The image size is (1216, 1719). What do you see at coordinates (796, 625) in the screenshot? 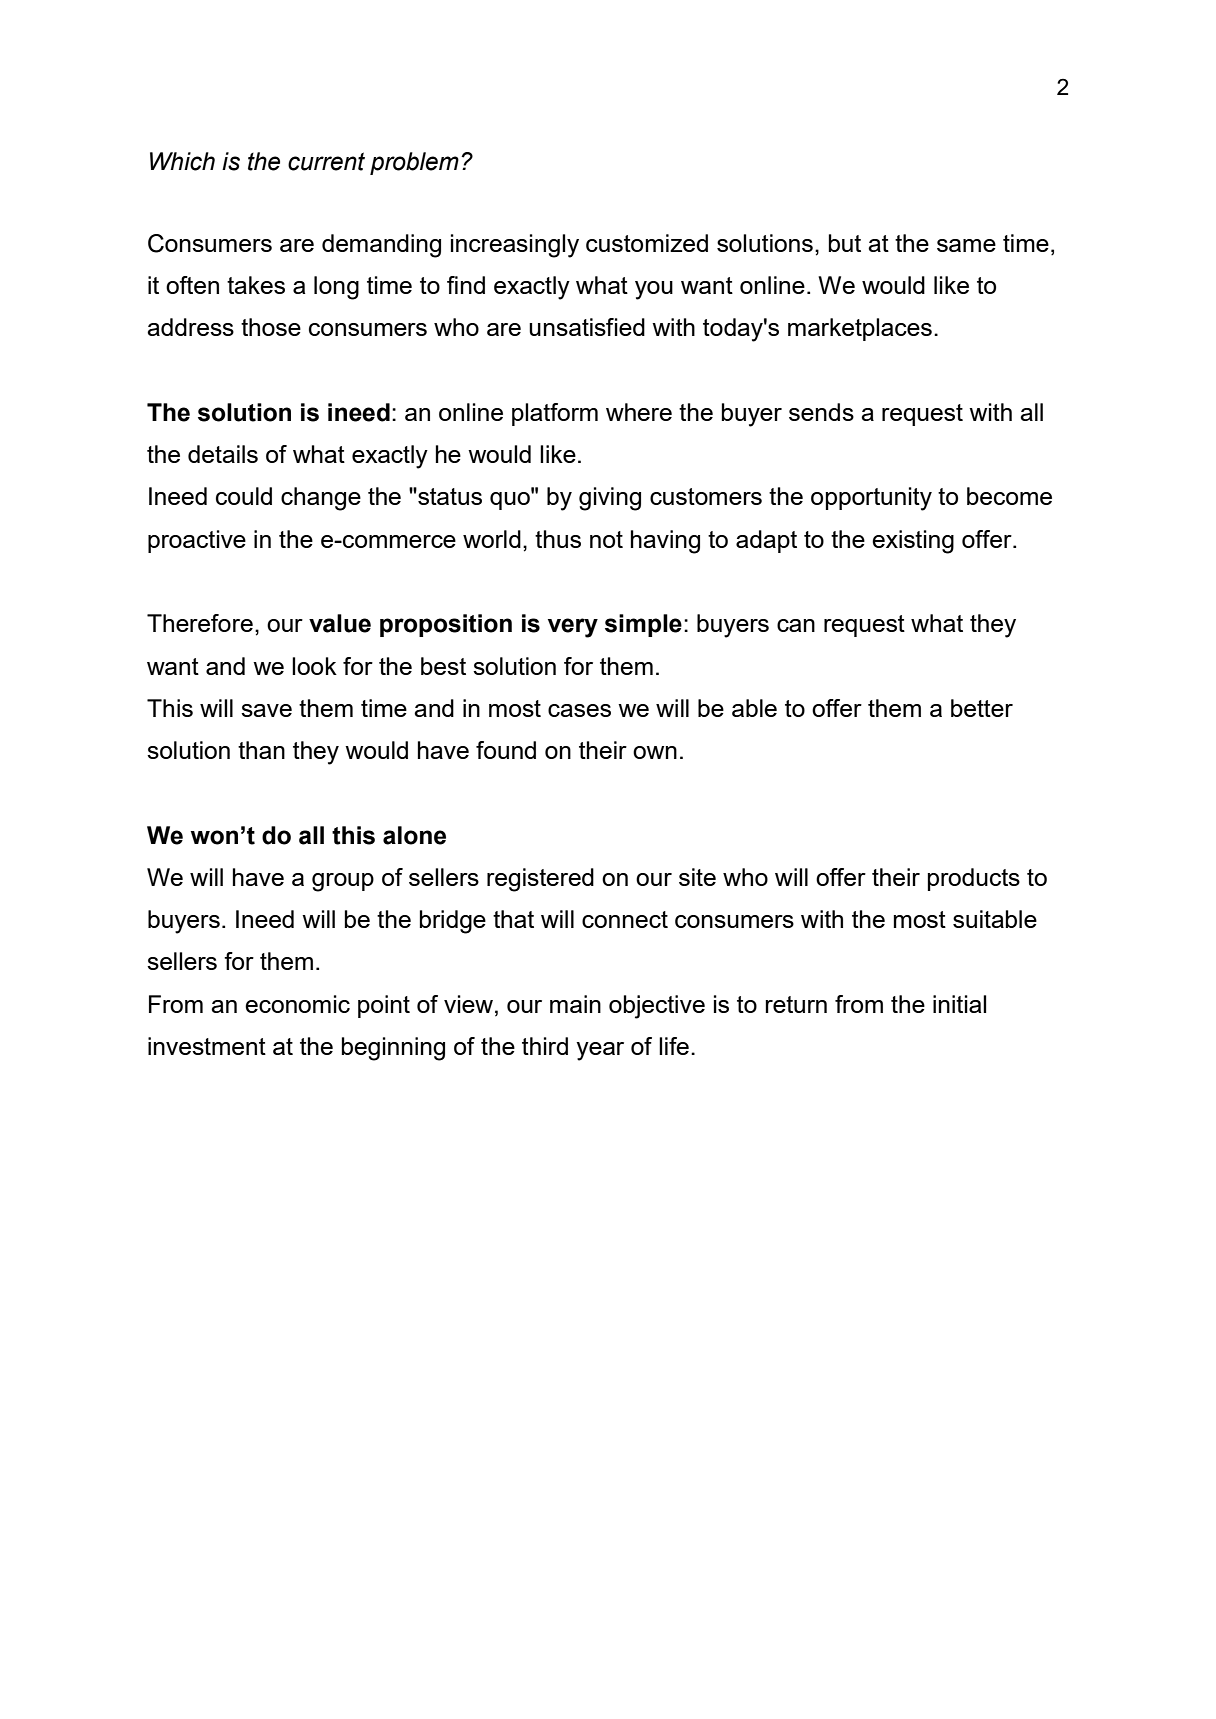
I see `can` at bounding box center [796, 625].
